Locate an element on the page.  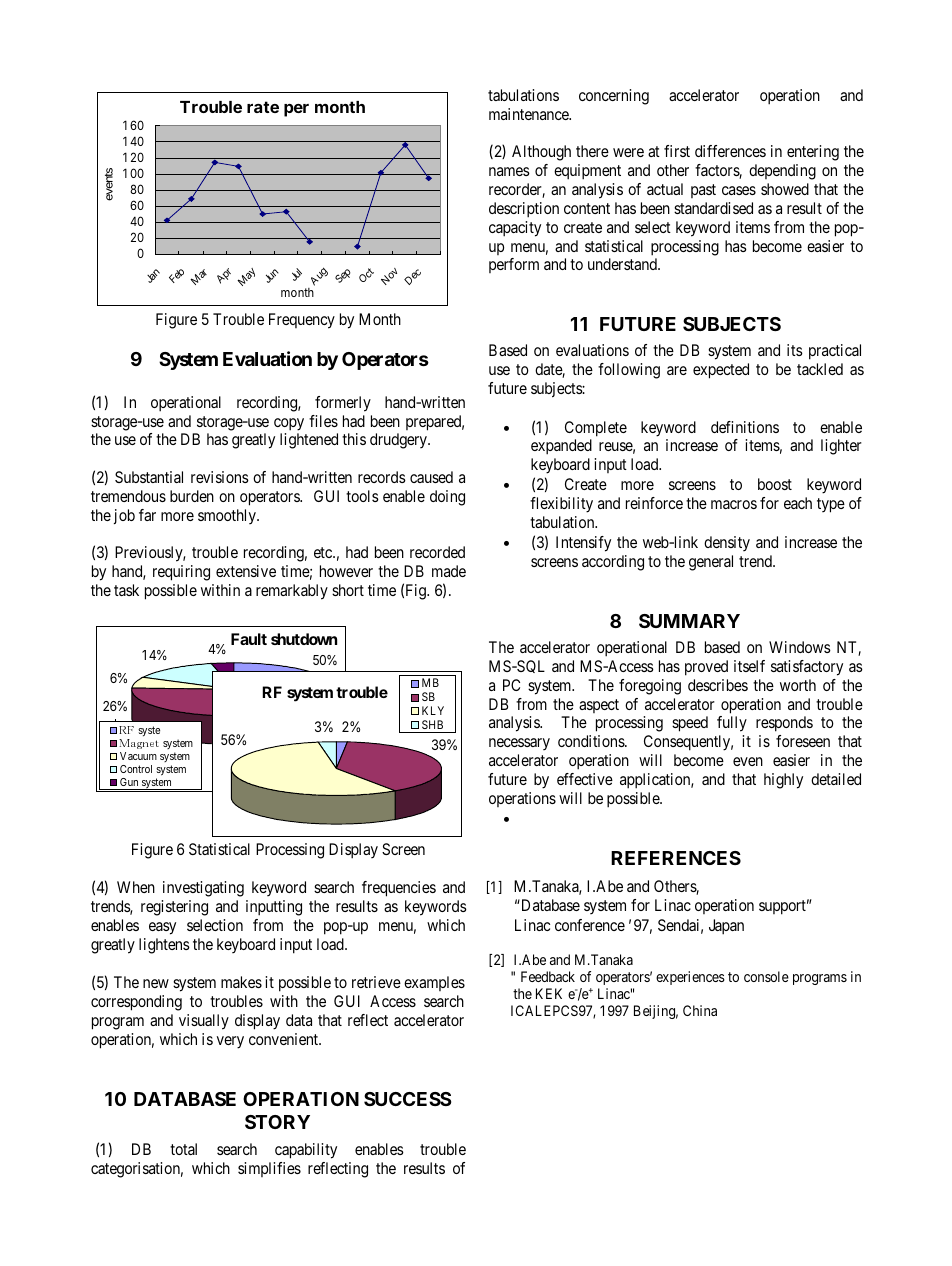
SUCCESS is located at coordinates (407, 1099).
